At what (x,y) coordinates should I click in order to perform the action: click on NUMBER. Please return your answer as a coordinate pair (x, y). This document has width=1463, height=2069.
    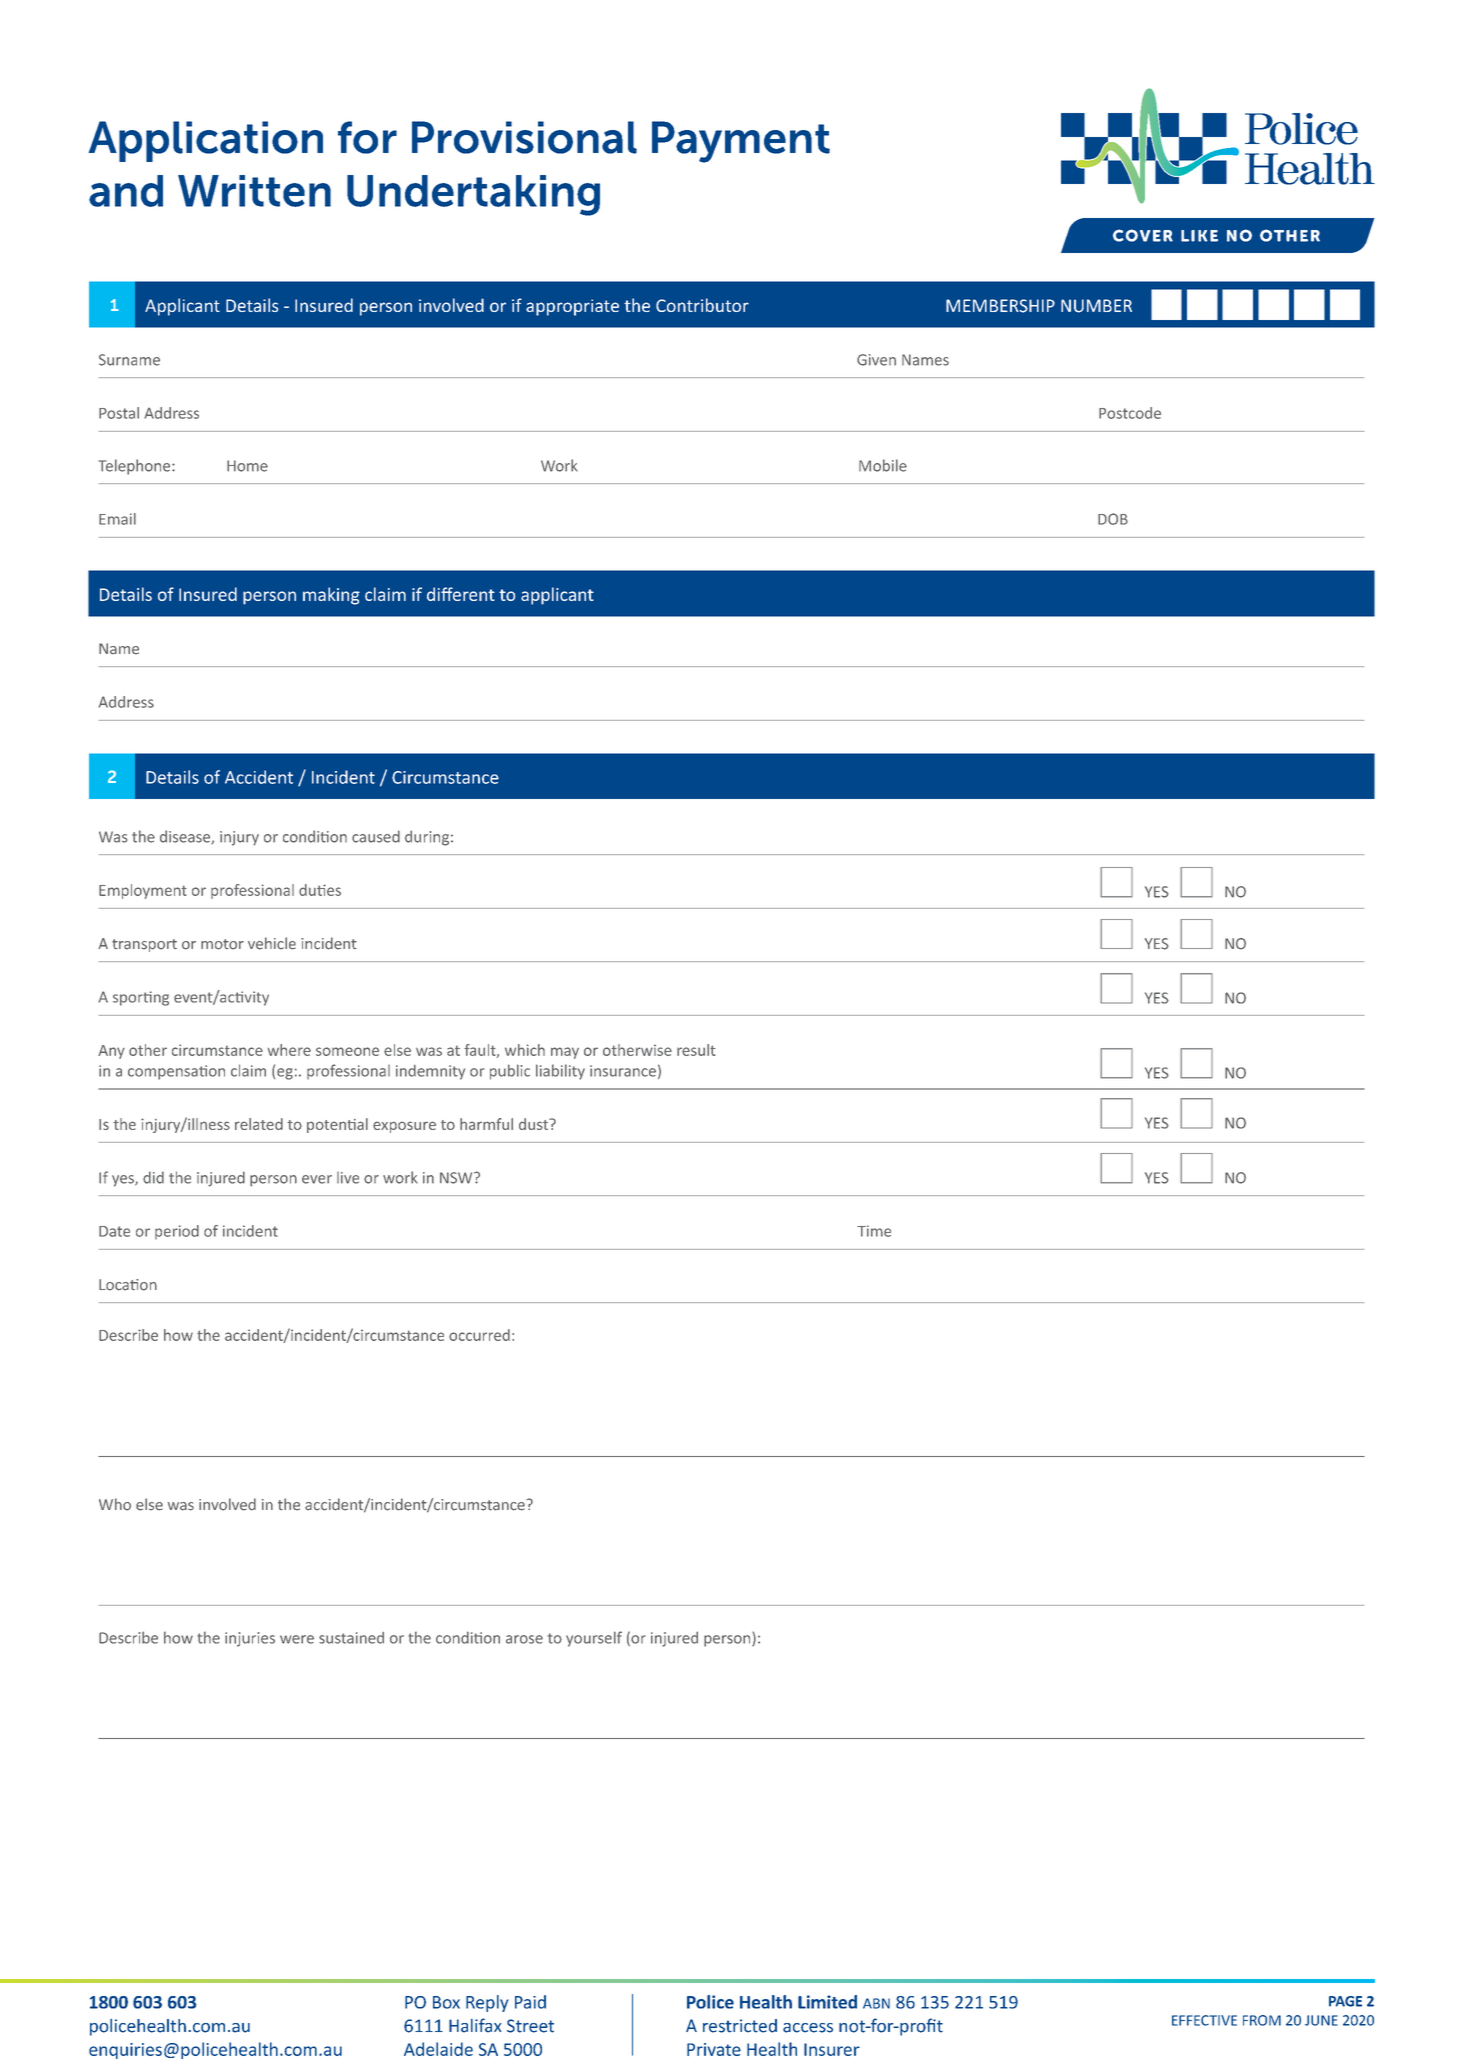
    Looking at the image, I should click on (1096, 306).
